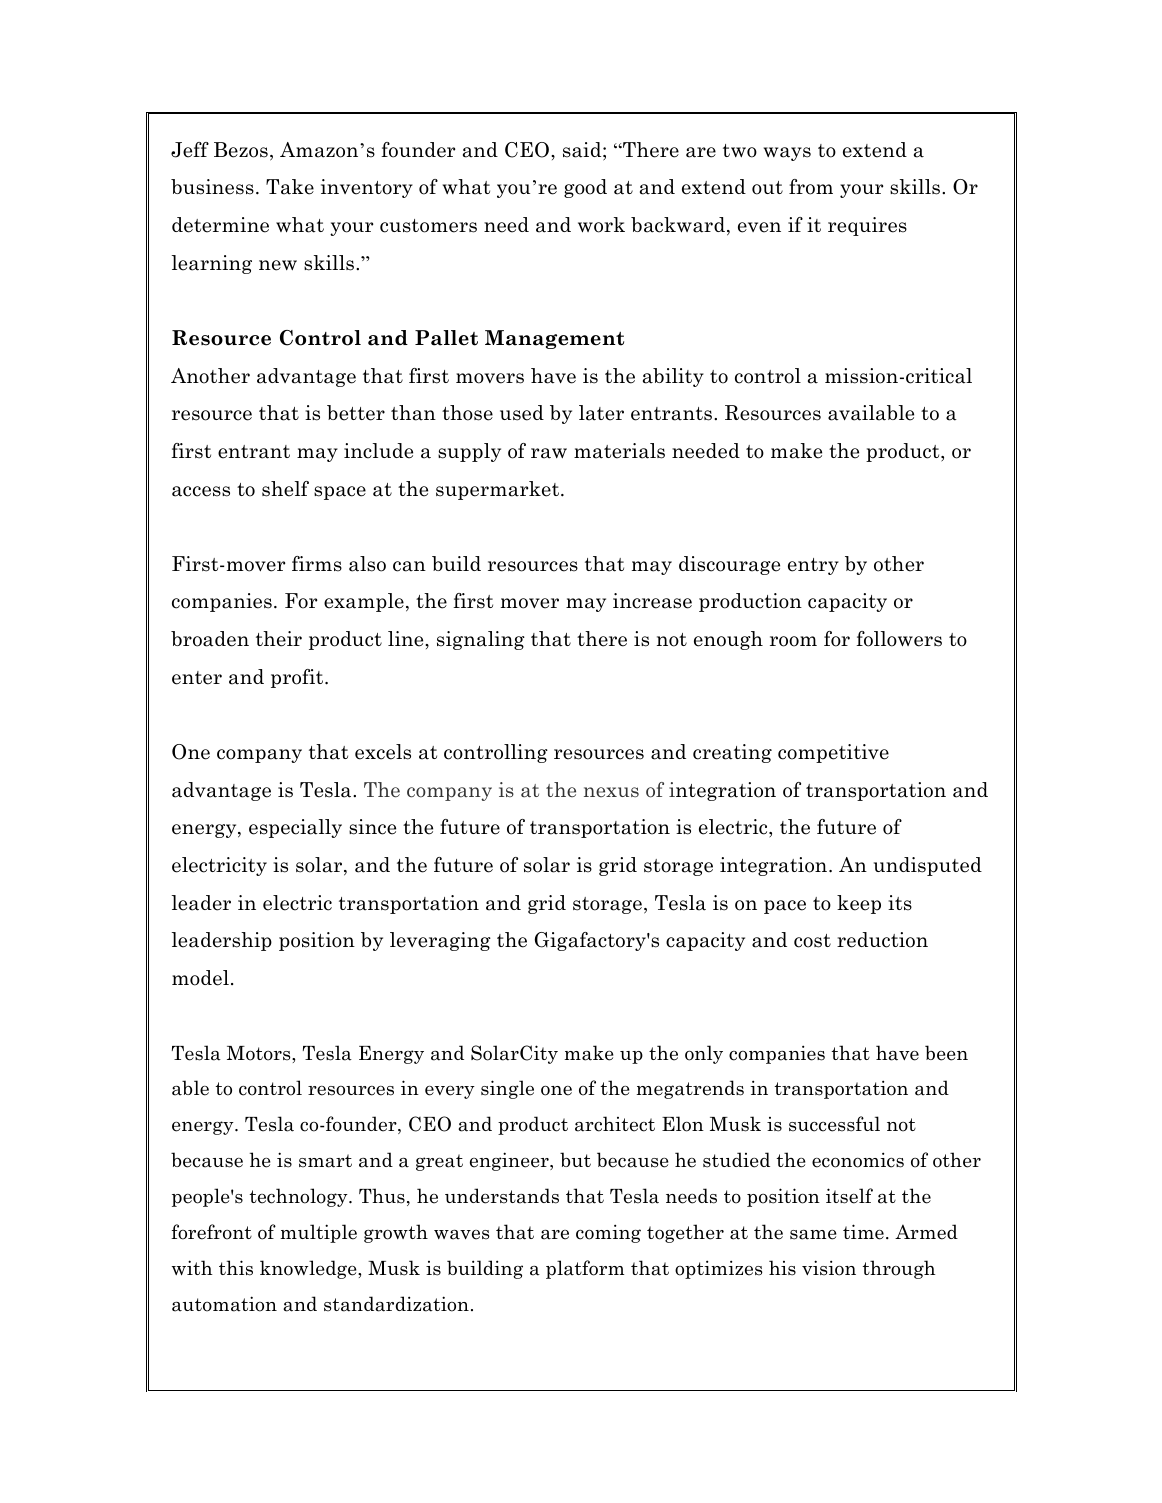 This screenshot has height=1503, width=1162. Describe the element at coordinates (585, 188) in the screenshot. I see `good` at that location.
